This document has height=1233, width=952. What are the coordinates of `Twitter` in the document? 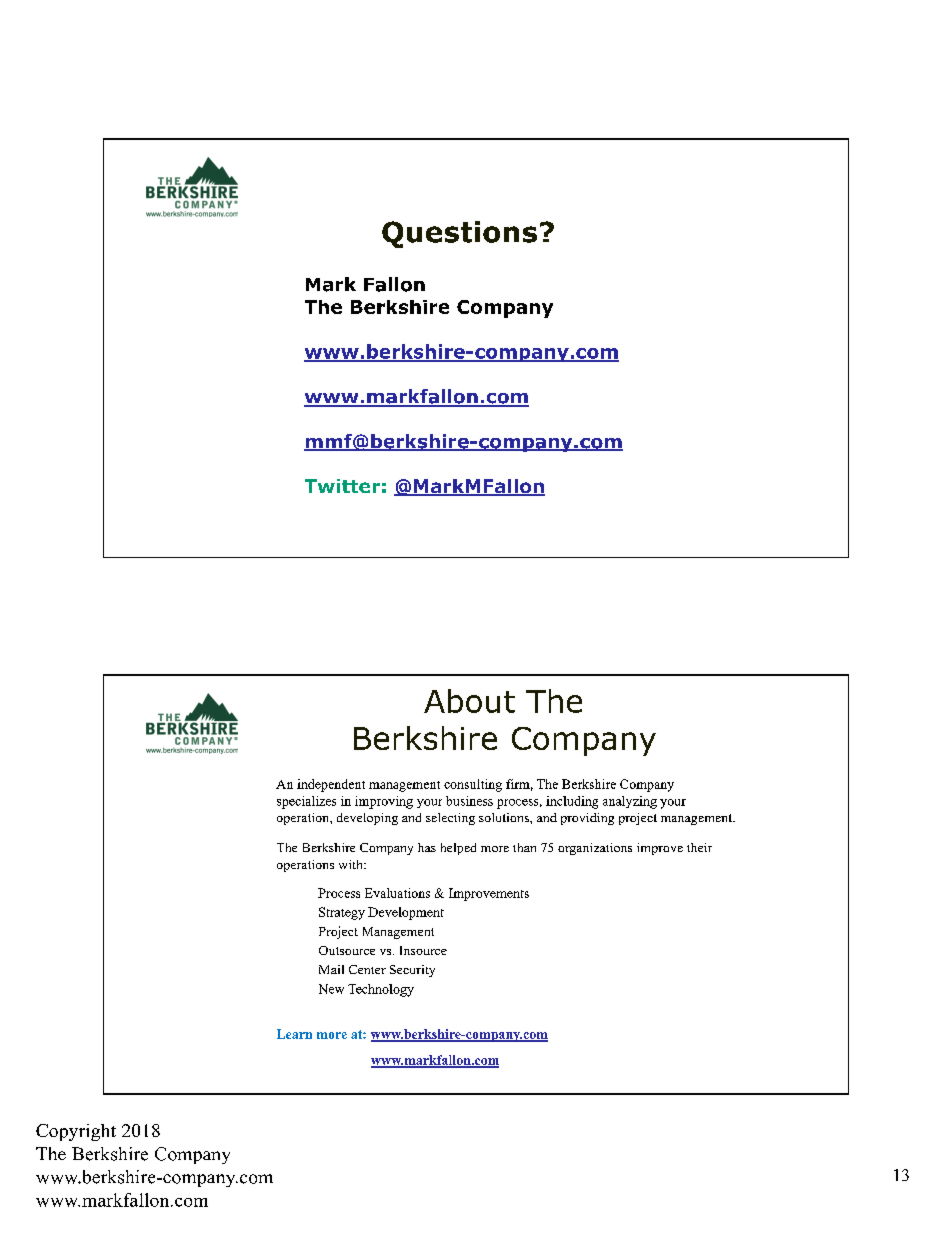 It's located at (342, 486).
